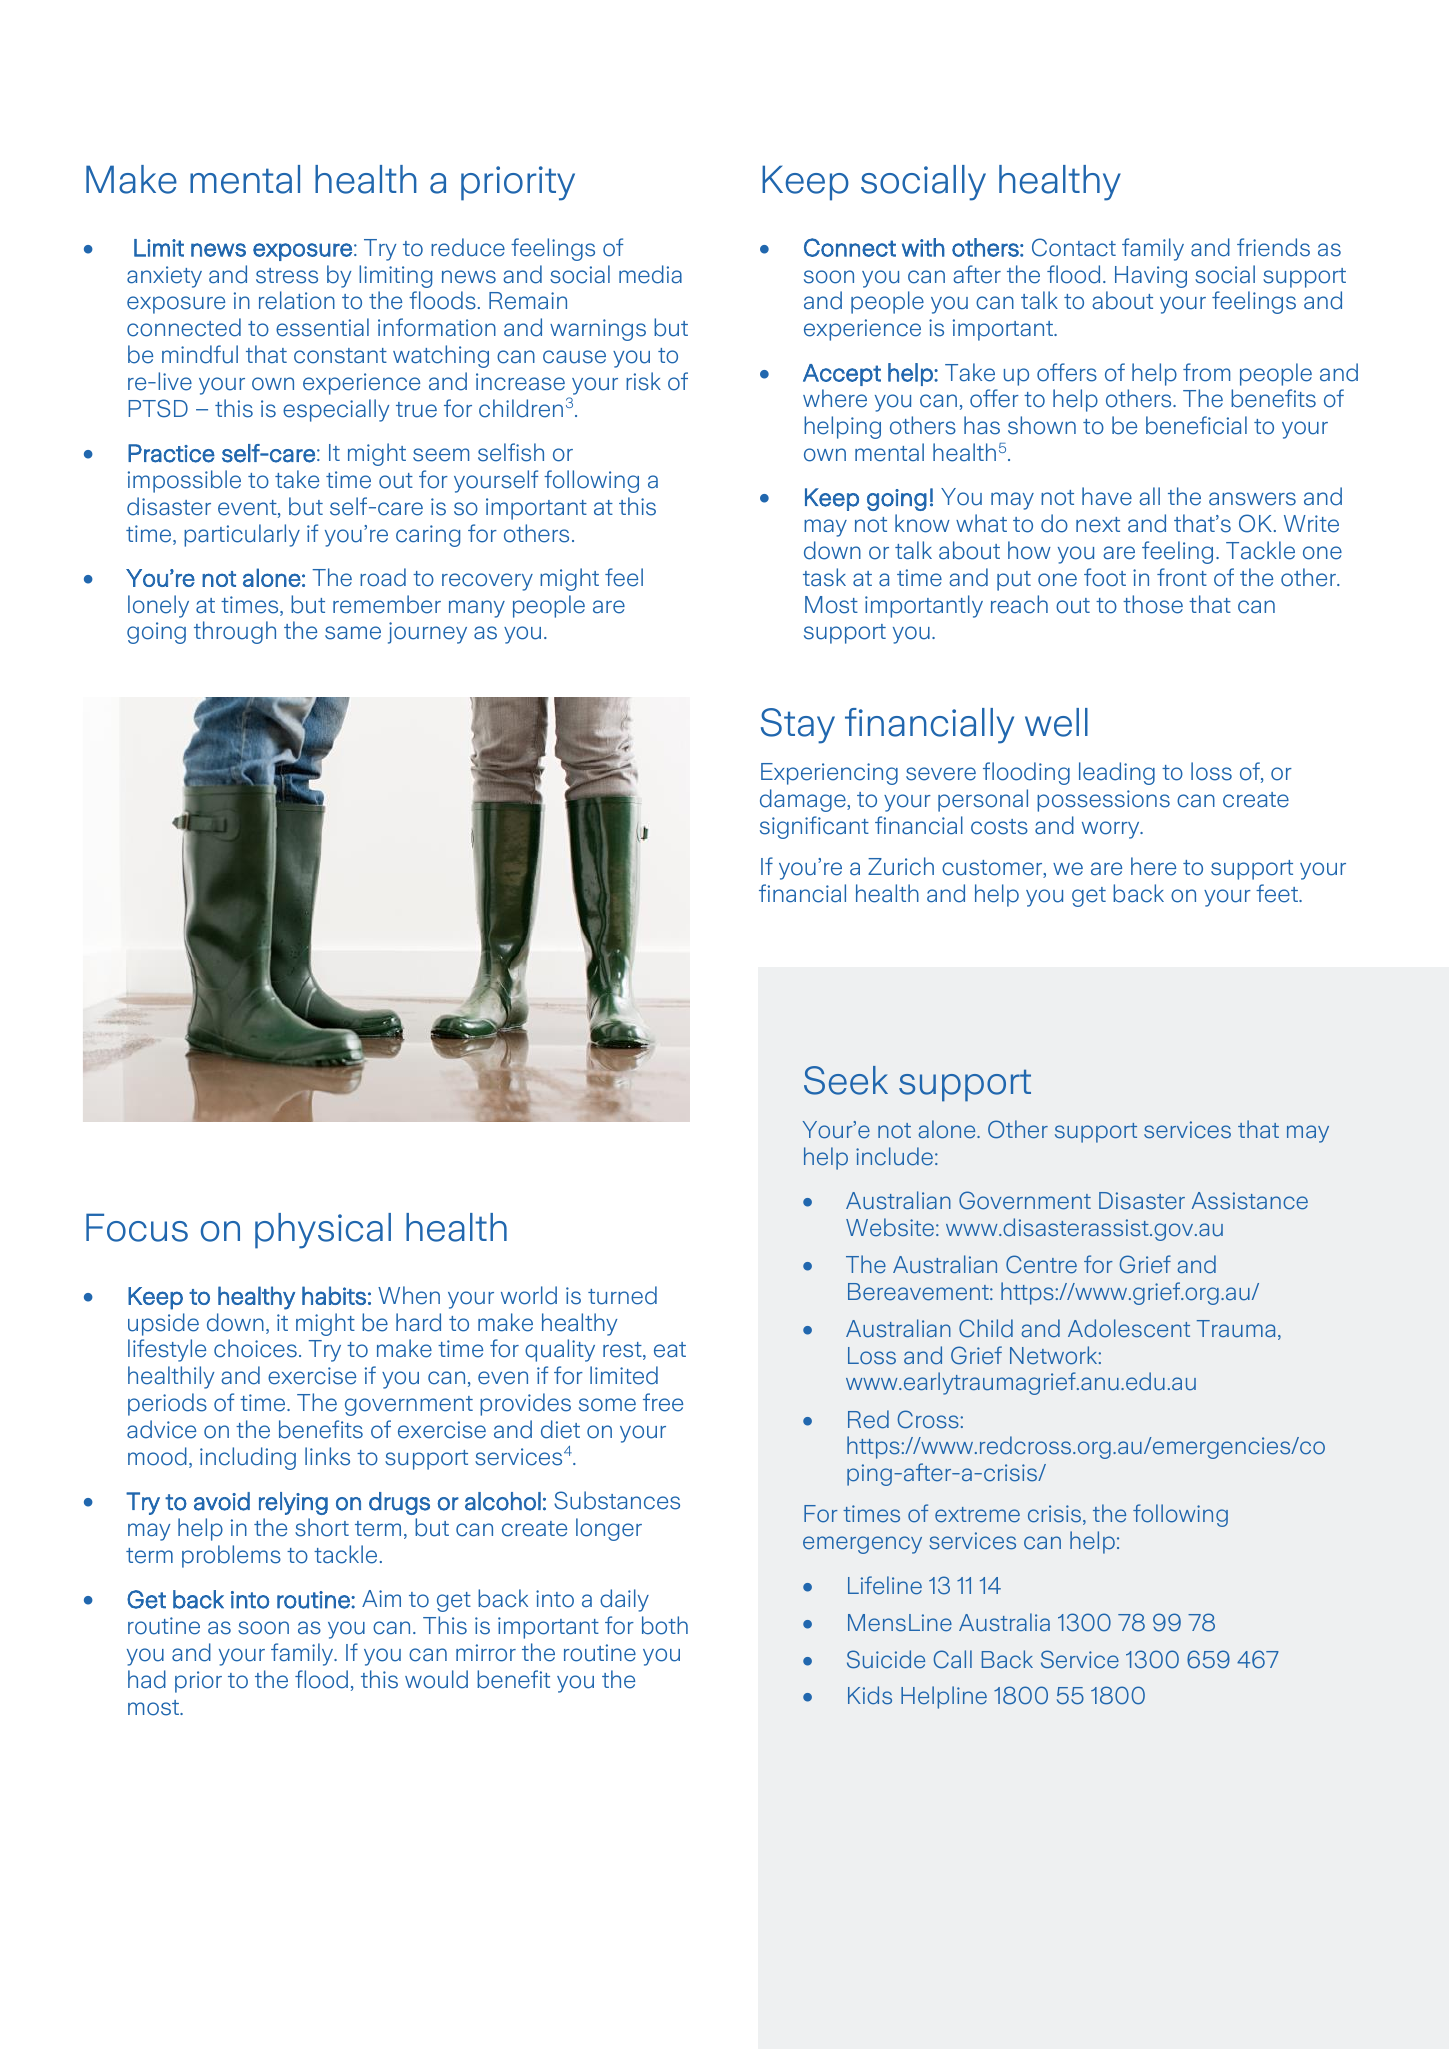 The width and height of the document is (1449, 2049). I want to click on relation, so click(297, 300).
